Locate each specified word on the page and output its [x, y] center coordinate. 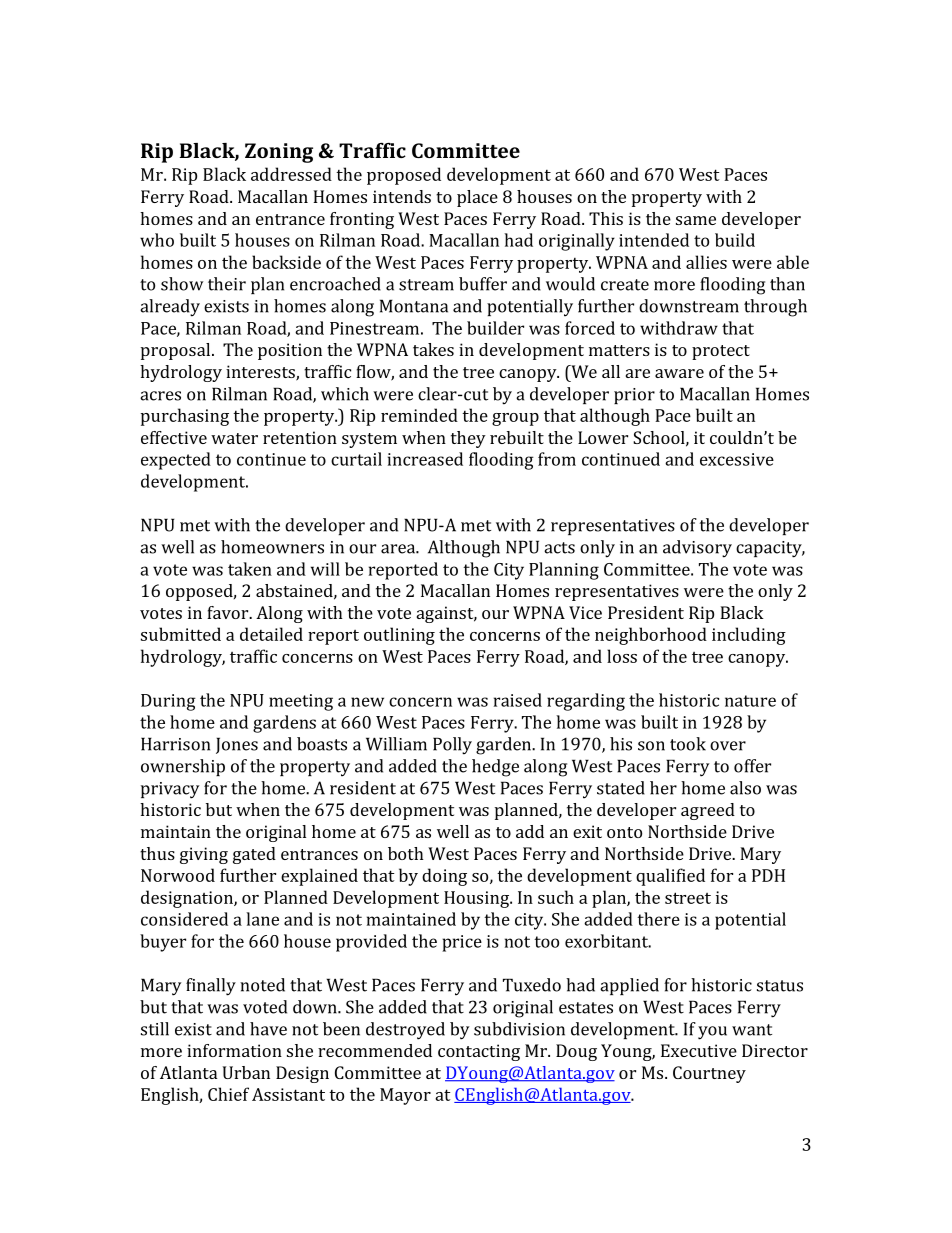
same [696, 220]
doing [444, 877]
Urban [246, 1072]
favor [229, 612]
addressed [291, 174]
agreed [708, 811]
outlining [399, 636]
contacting [479, 1052]
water [234, 438]
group [515, 419]
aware [679, 373]
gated [254, 855]
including [749, 636]
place [477, 198]
